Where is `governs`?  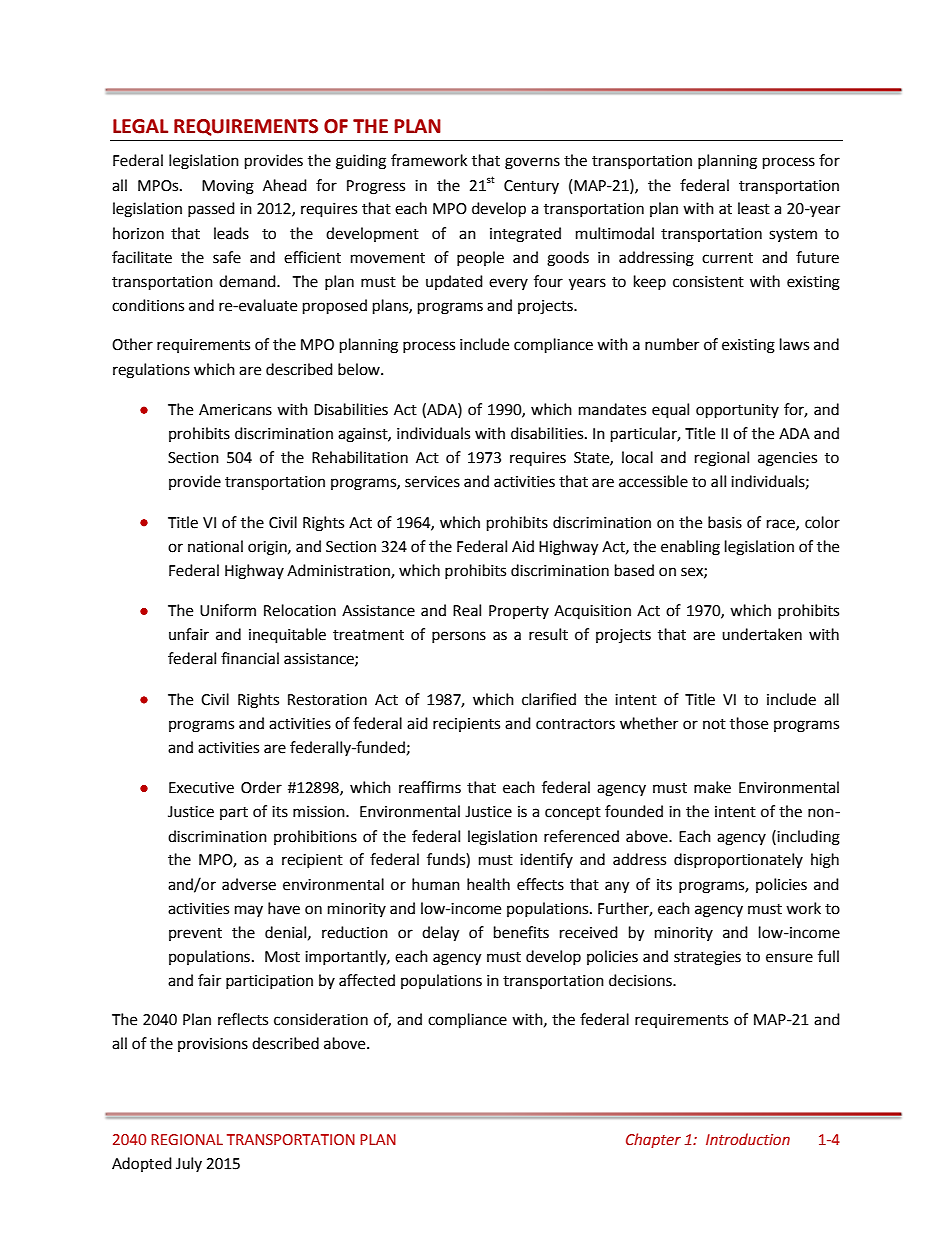 governs is located at coordinates (532, 163).
